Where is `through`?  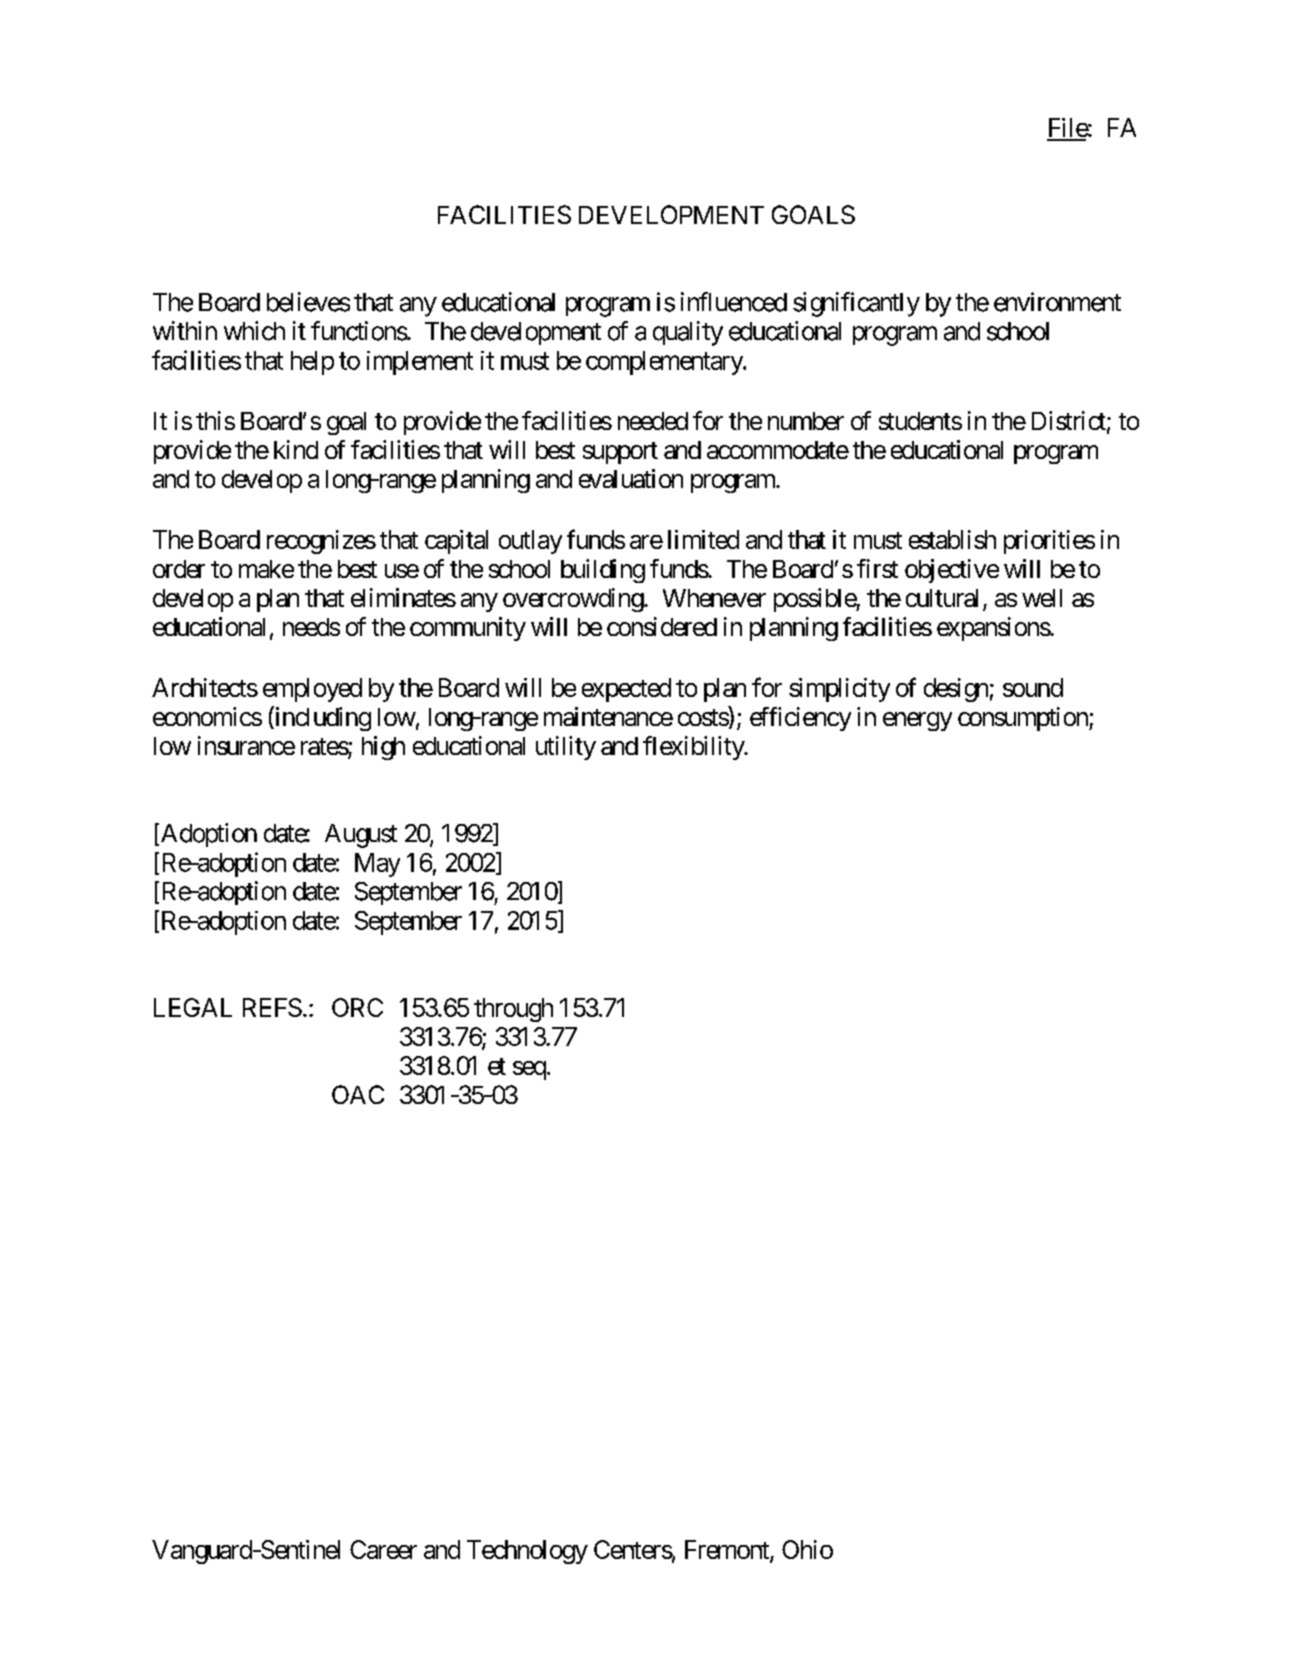
through is located at coordinates (513, 1010).
